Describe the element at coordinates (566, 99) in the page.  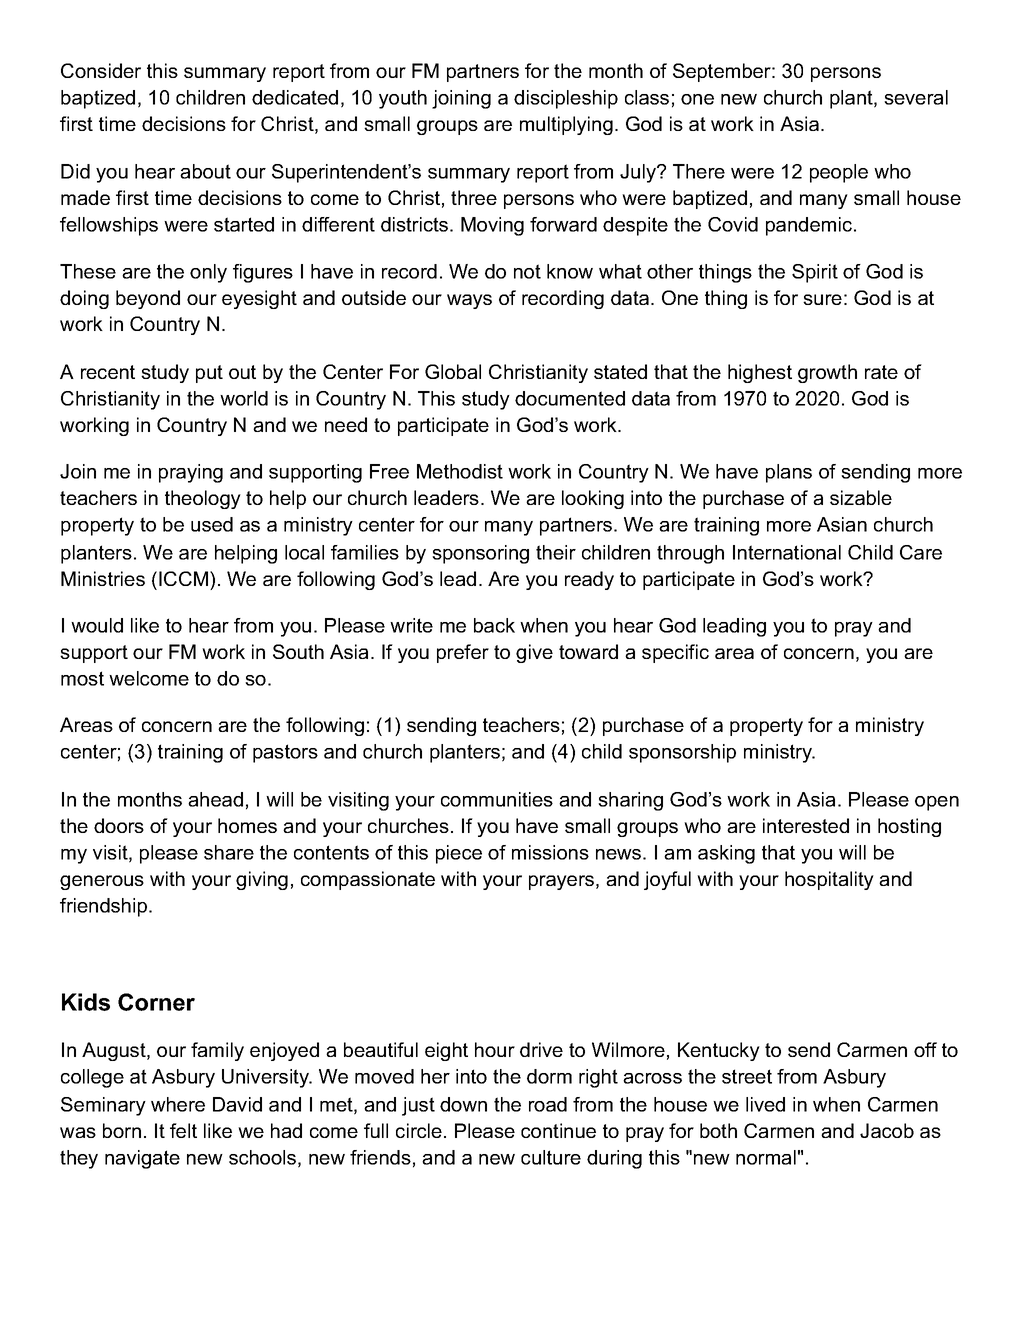
I see `discipleship` at that location.
